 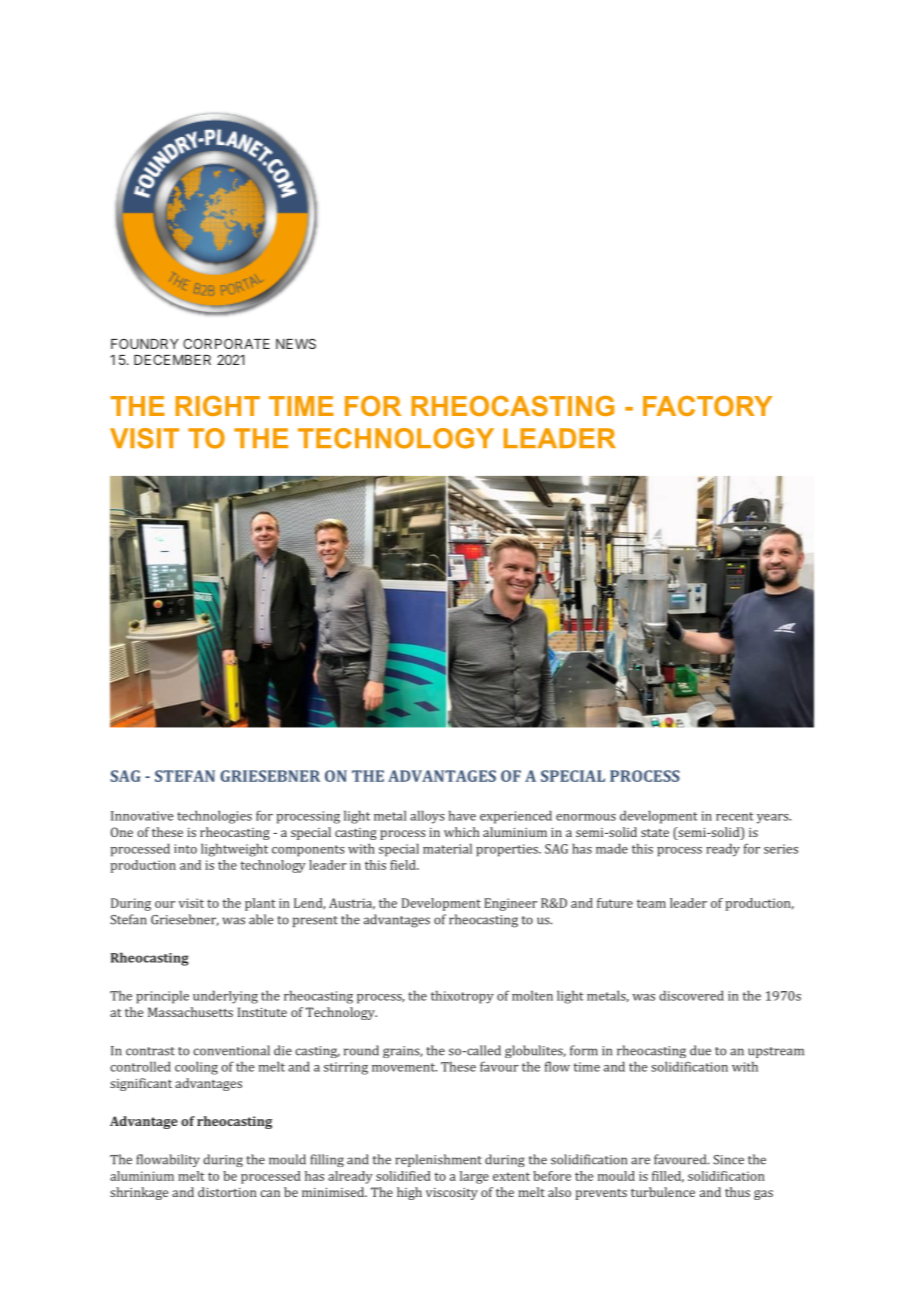 I want to click on technologies, so click(x=214, y=817).
